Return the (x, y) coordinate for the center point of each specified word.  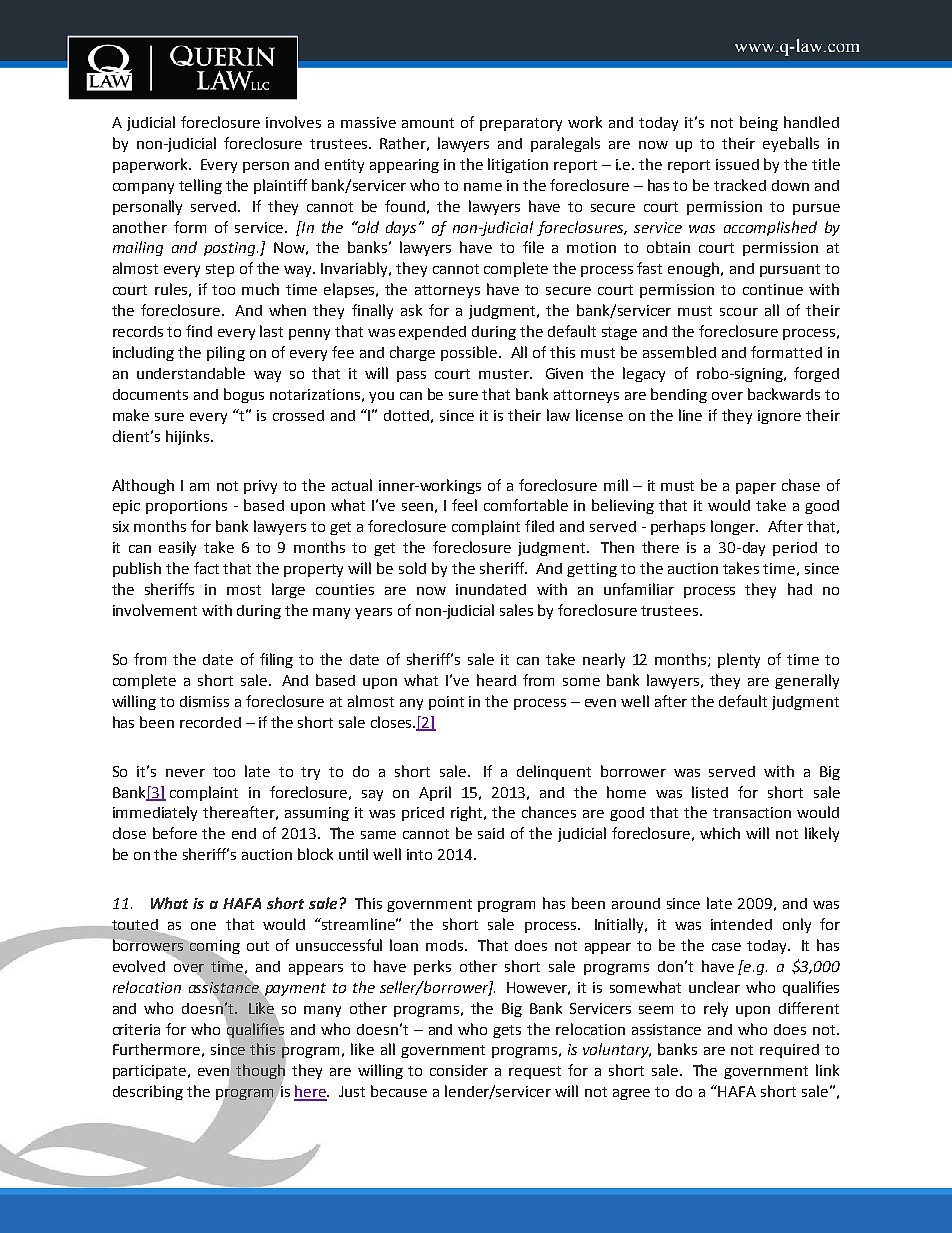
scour (739, 312)
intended (741, 924)
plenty (739, 660)
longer (734, 527)
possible (470, 353)
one (203, 926)
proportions (186, 507)
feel (464, 505)
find (199, 331)
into (419, 854)
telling (200, 186)
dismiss (204, 701)
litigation (518, 165)
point (446, 703)
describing (148, 1092)
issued (737, 164)
